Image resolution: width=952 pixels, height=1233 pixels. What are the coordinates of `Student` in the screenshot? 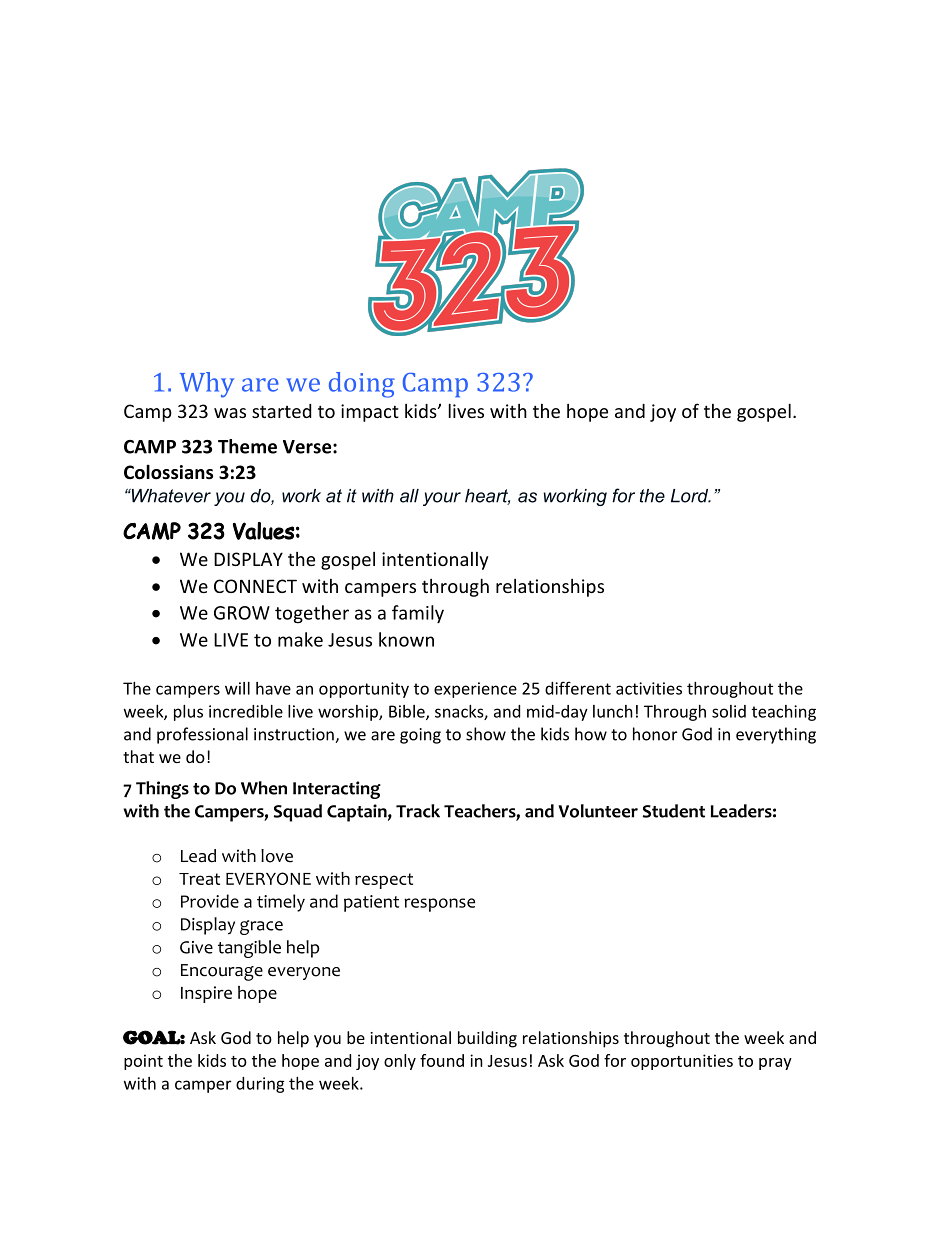 It's located at (674, 811).
